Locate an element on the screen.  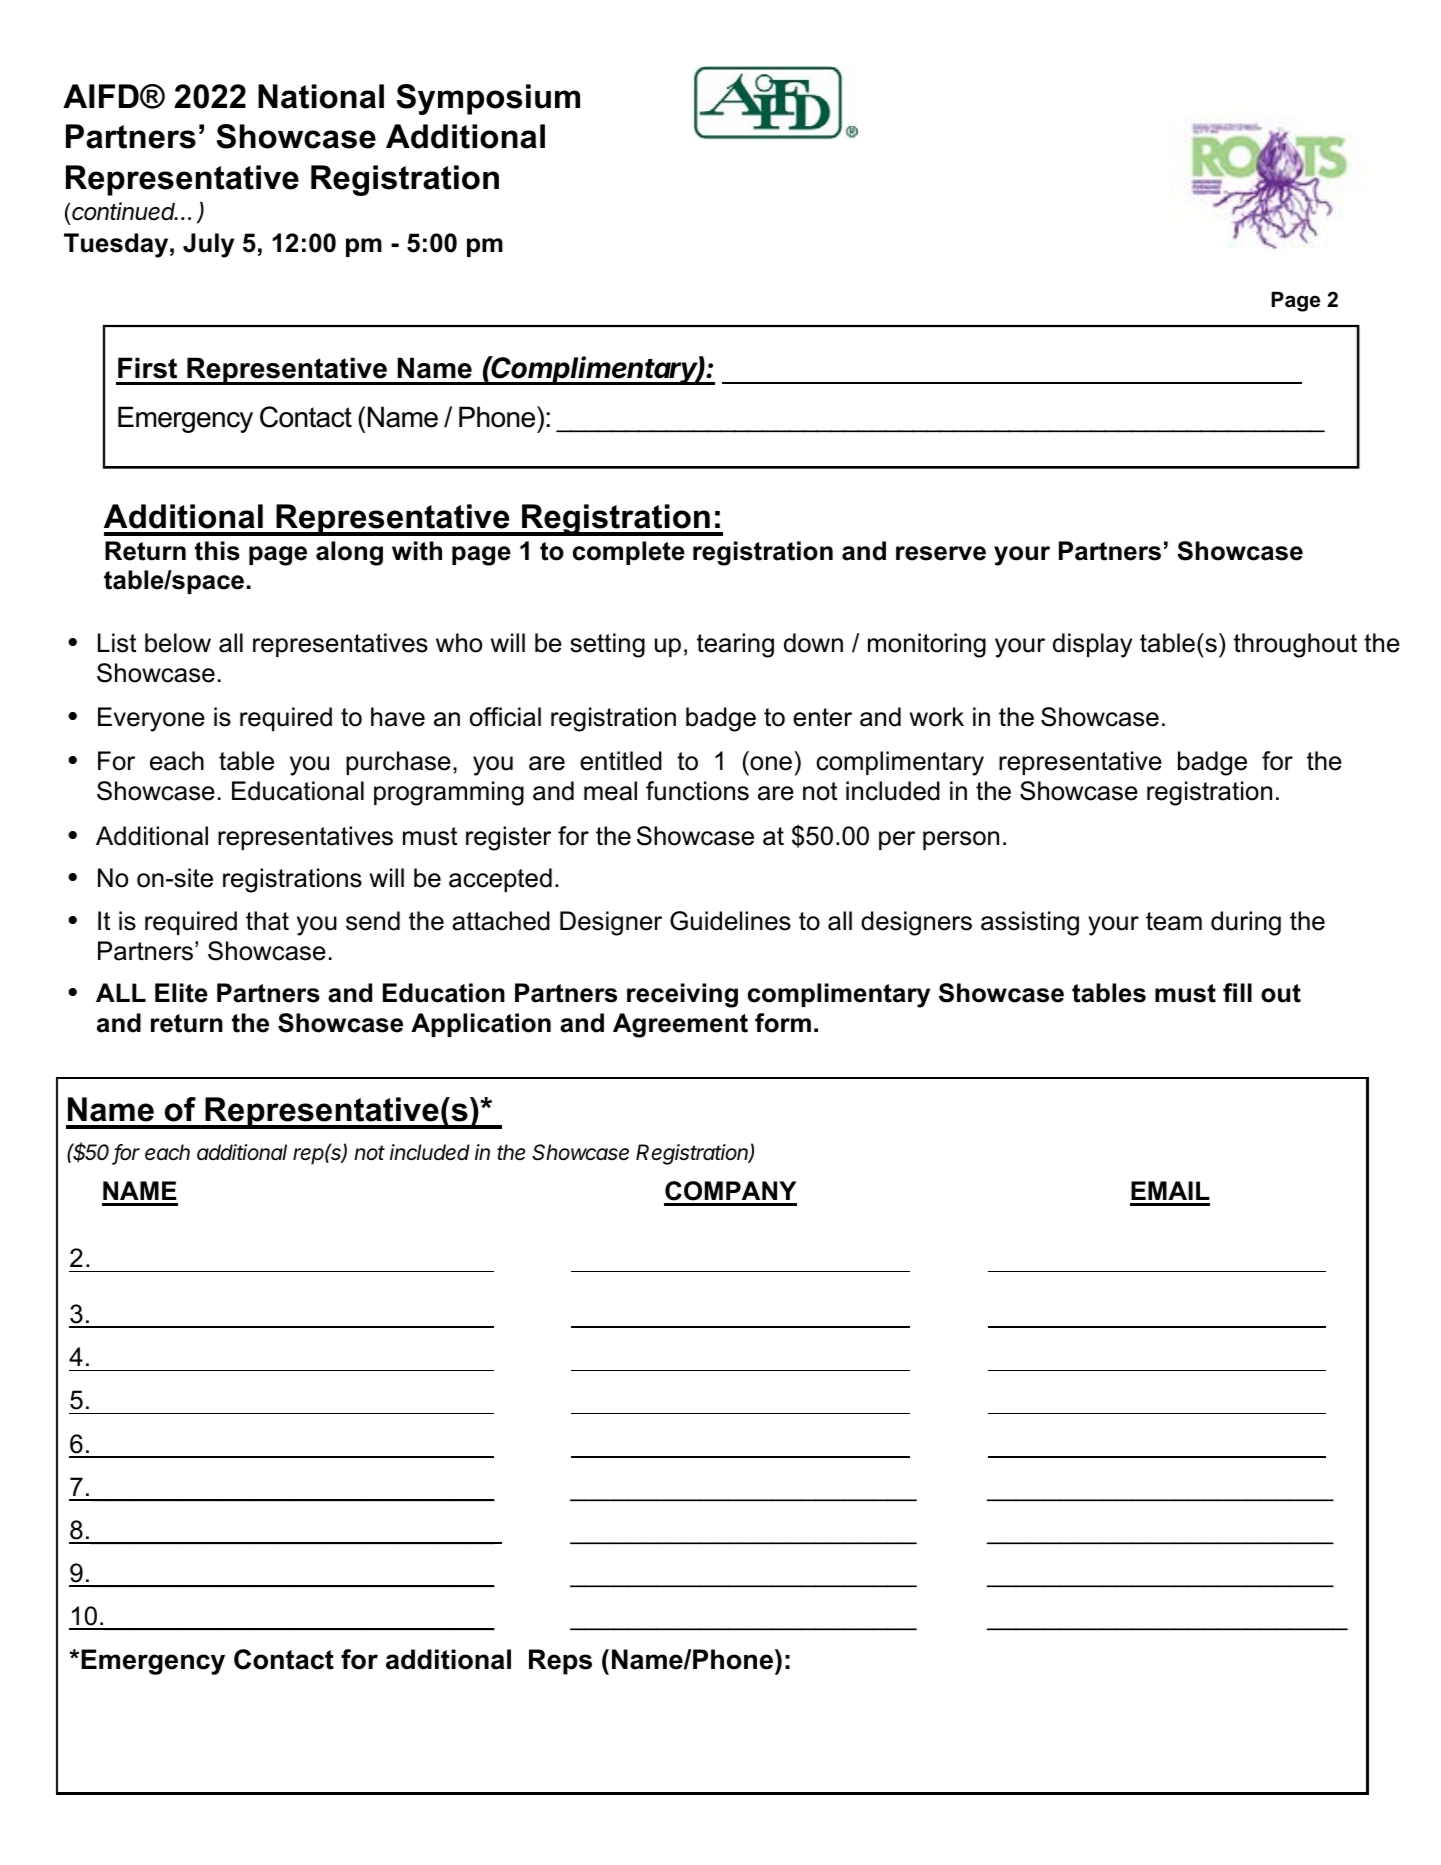
Guidelines is located at coordinates (730, 921).
